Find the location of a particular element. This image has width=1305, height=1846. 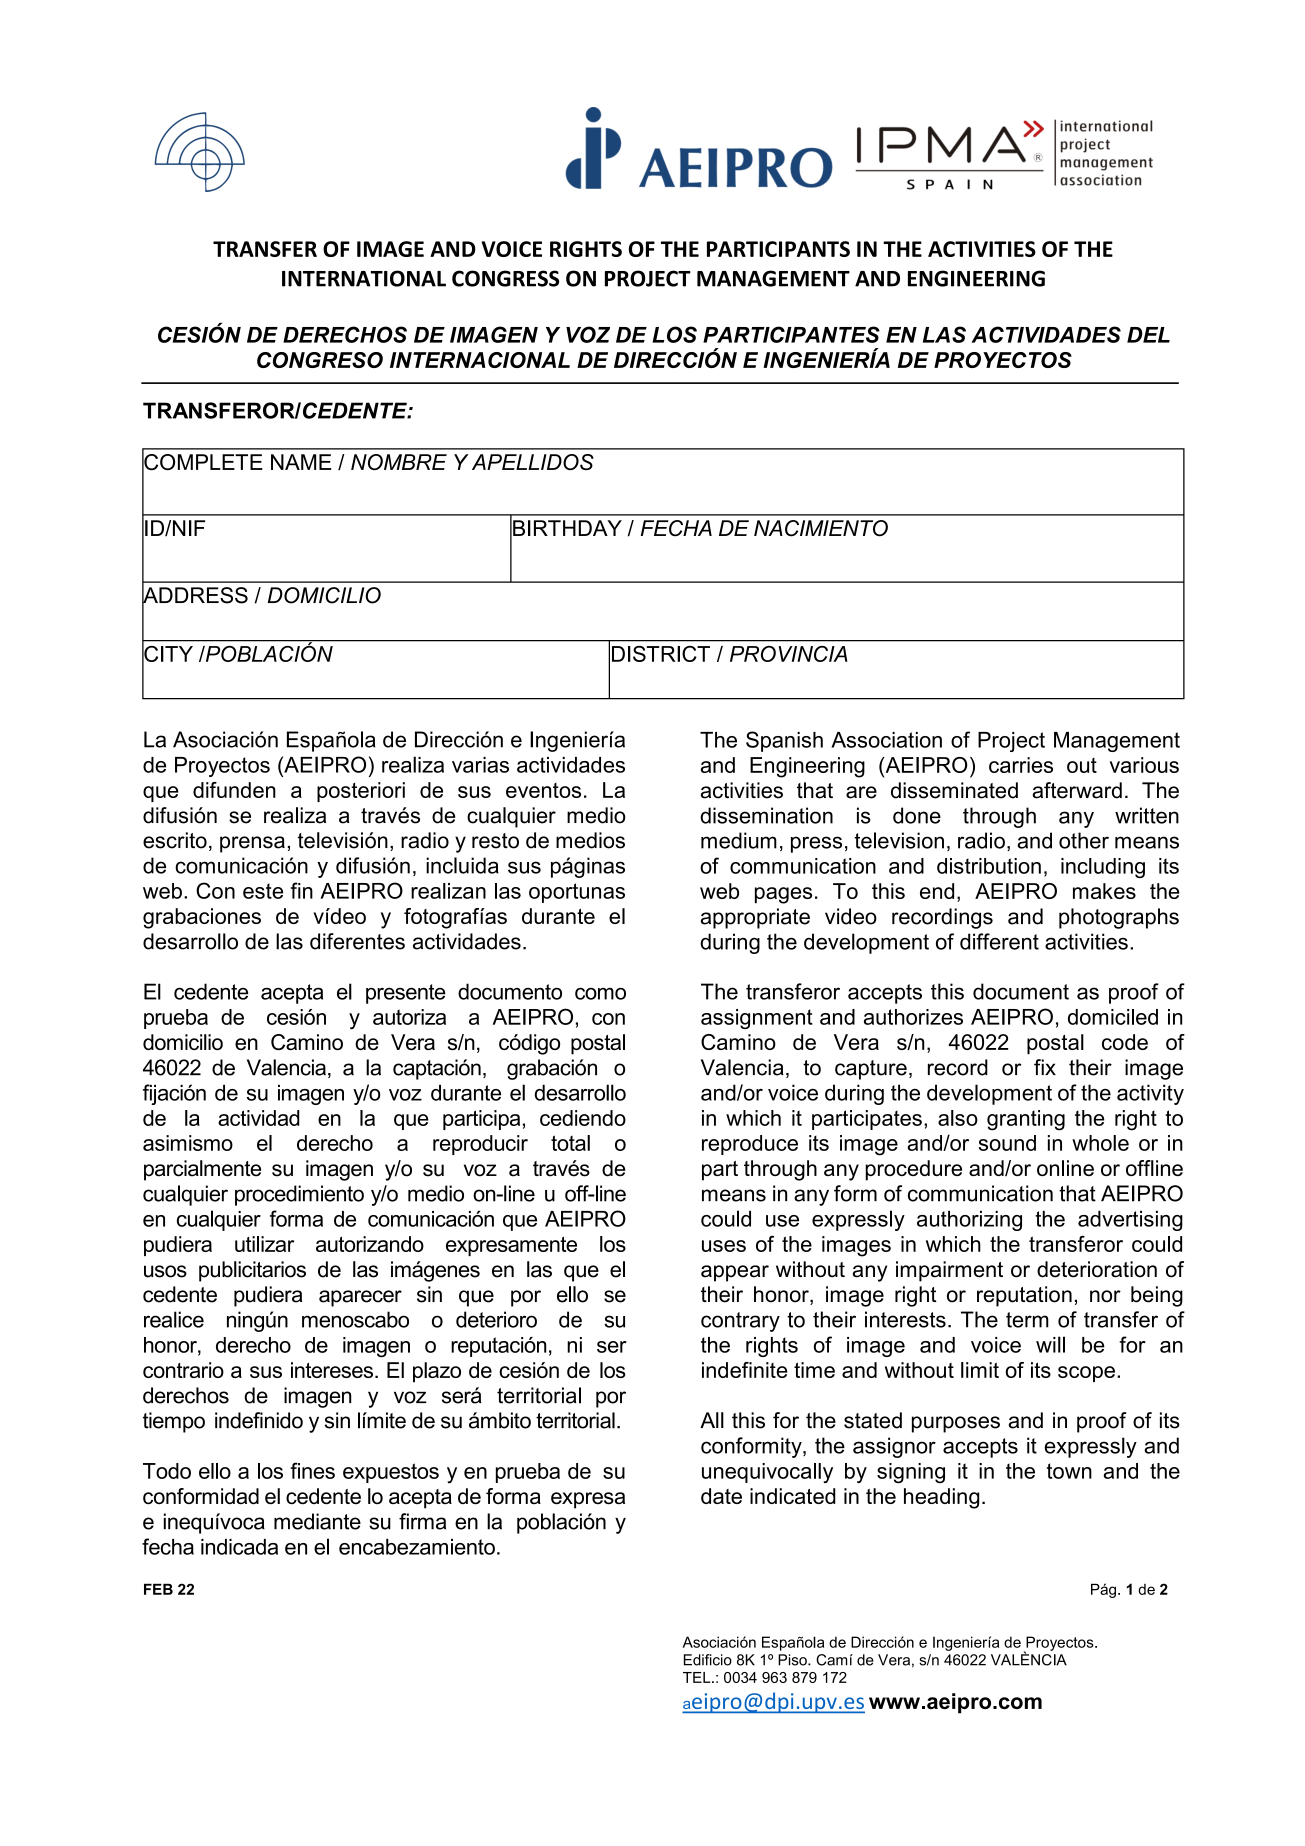

heading is located at coordinates (941, 1498).
